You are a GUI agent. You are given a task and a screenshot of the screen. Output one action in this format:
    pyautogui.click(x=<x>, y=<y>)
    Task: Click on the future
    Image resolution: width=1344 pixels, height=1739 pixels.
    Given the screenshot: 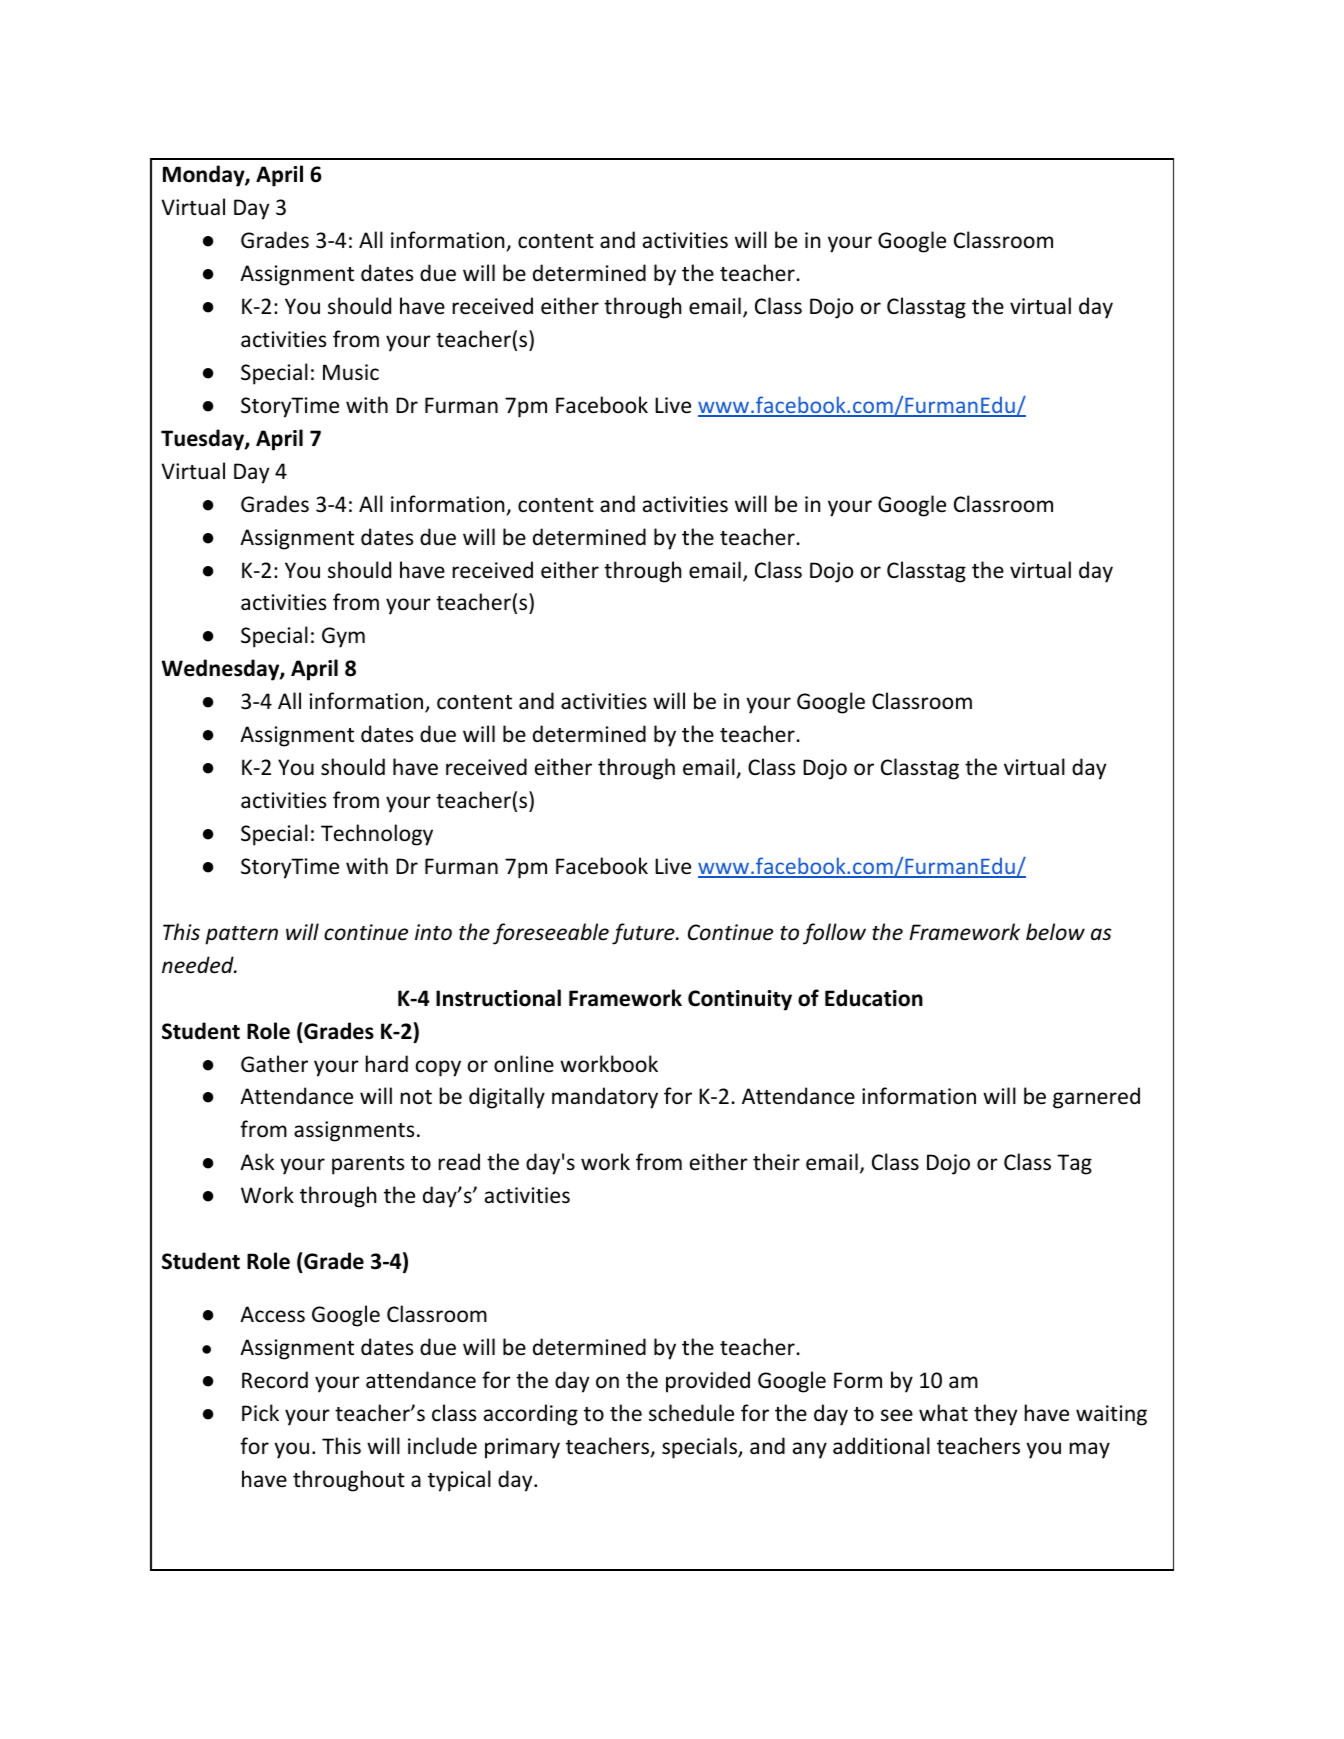 What is the action you would take?
    pyautogui.click(x=644, y=934)
